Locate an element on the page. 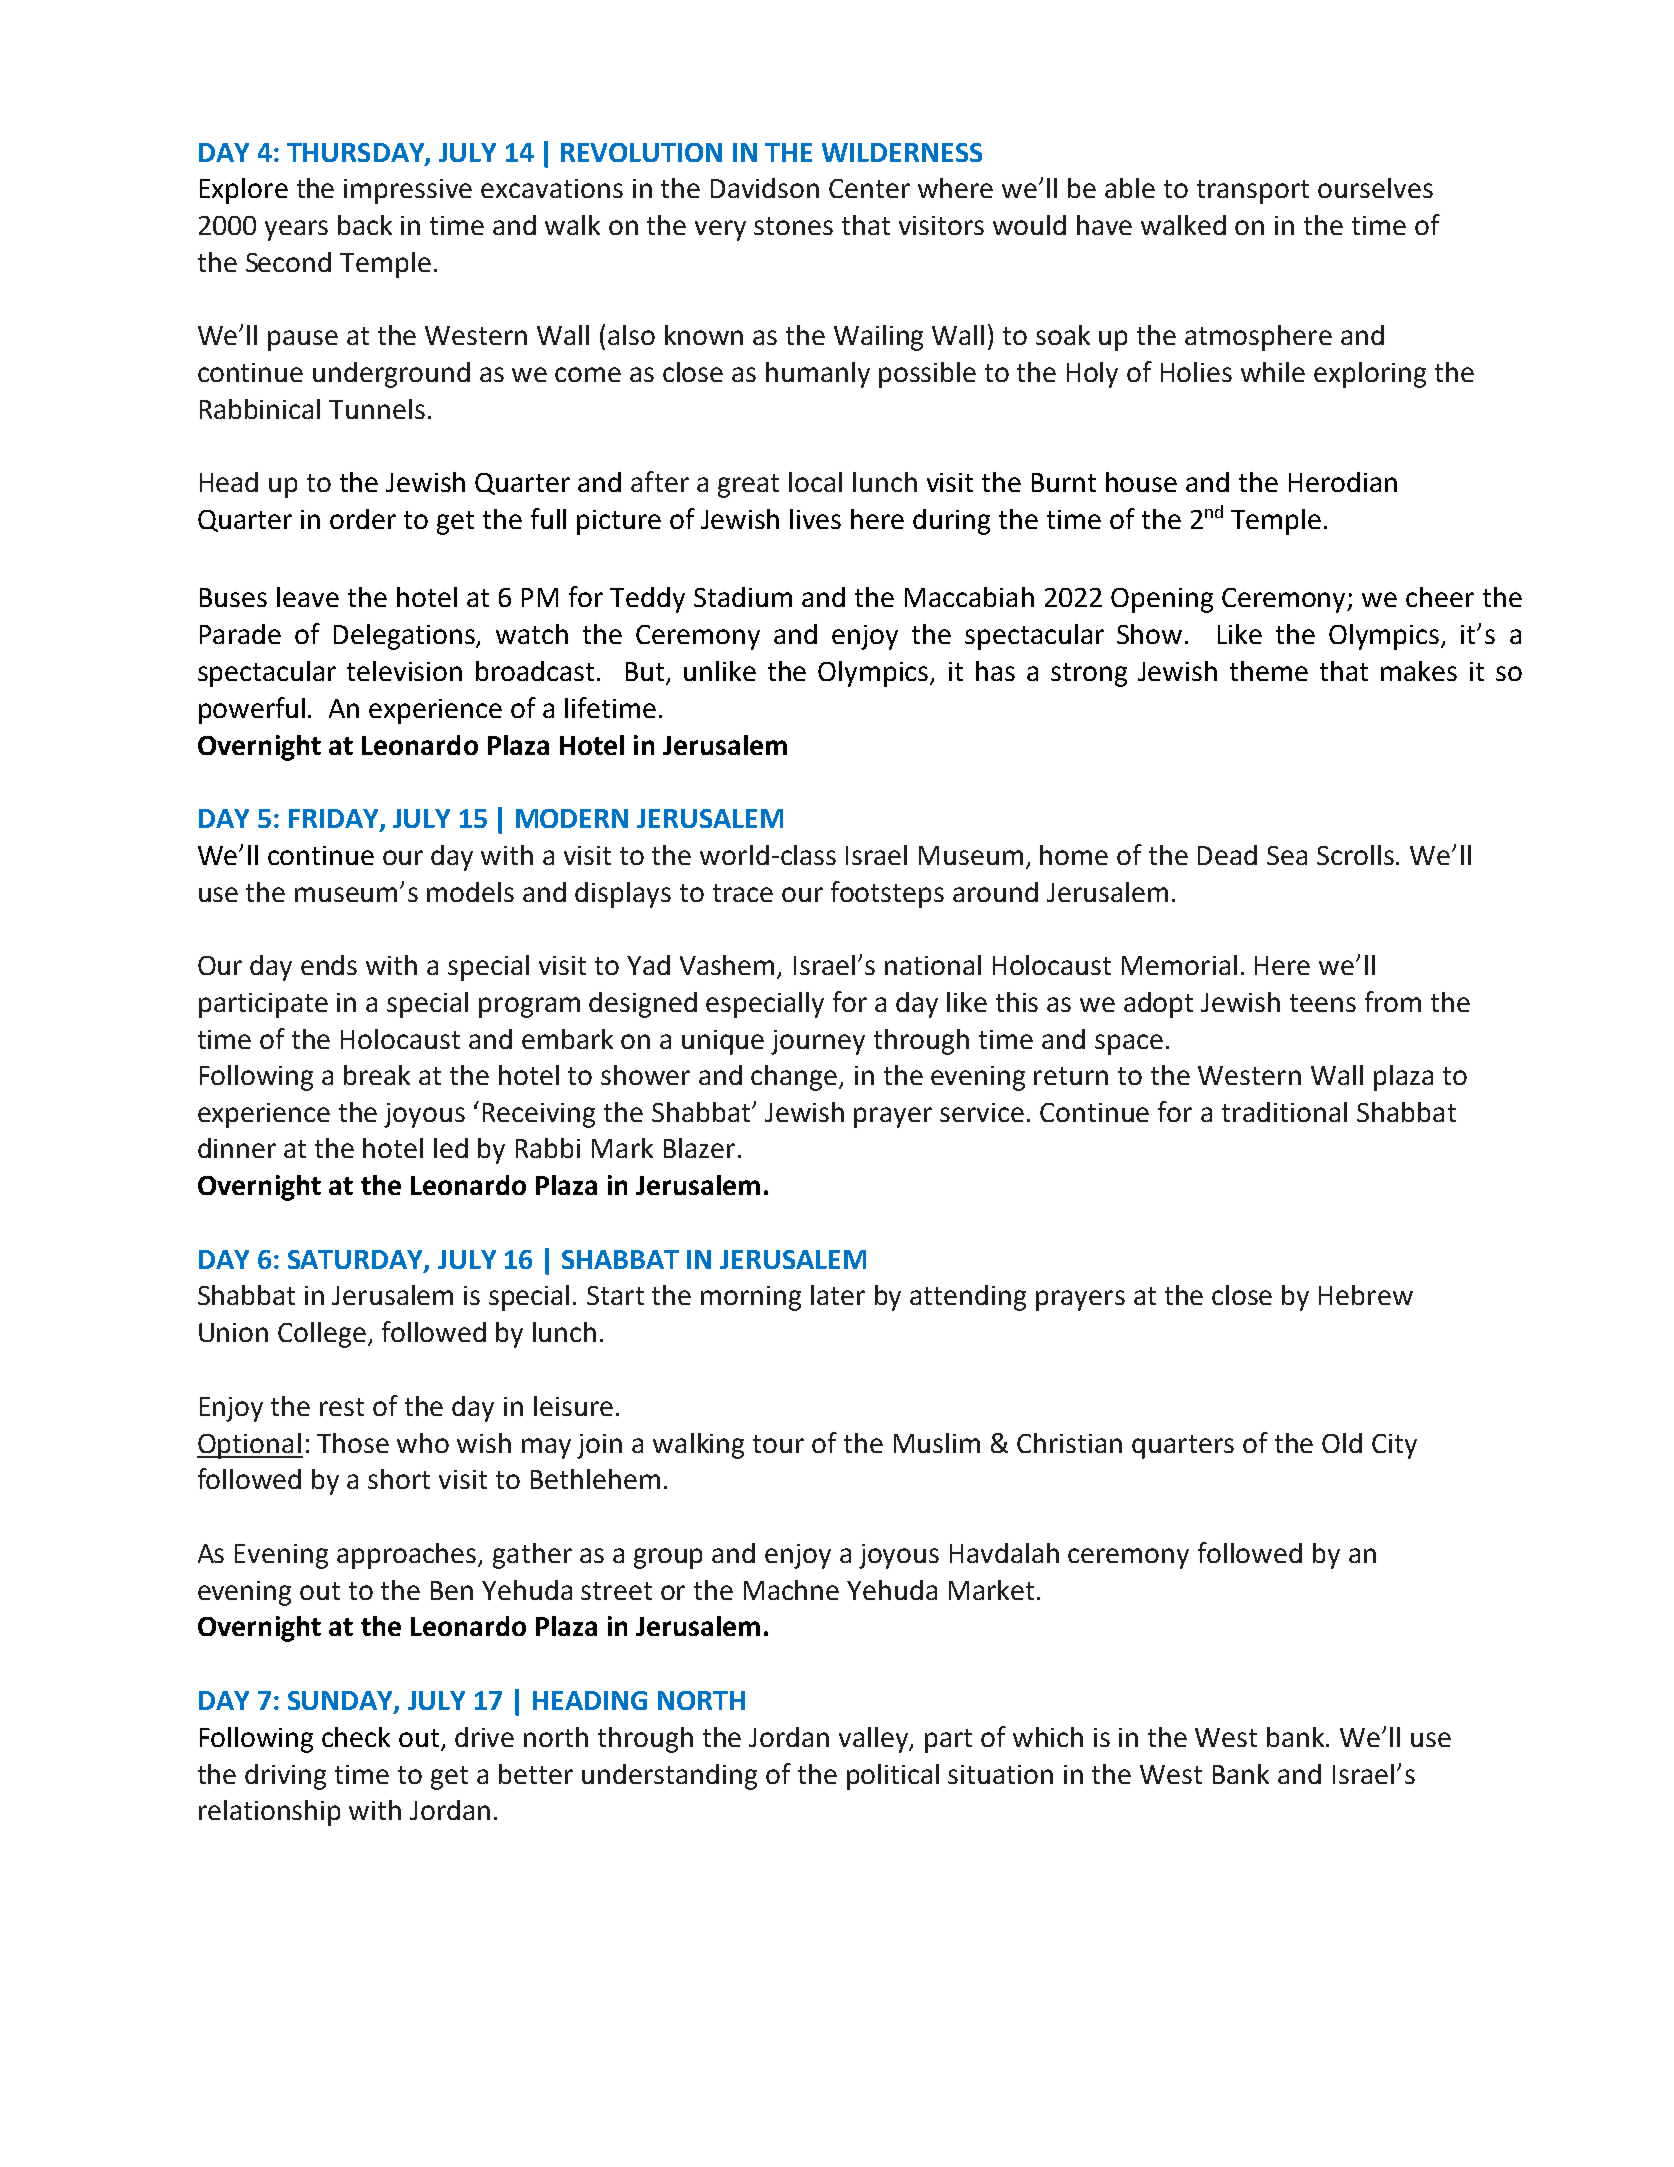 The image size is (1674, 2167). teens is located at coordinates (1323, 1003).
